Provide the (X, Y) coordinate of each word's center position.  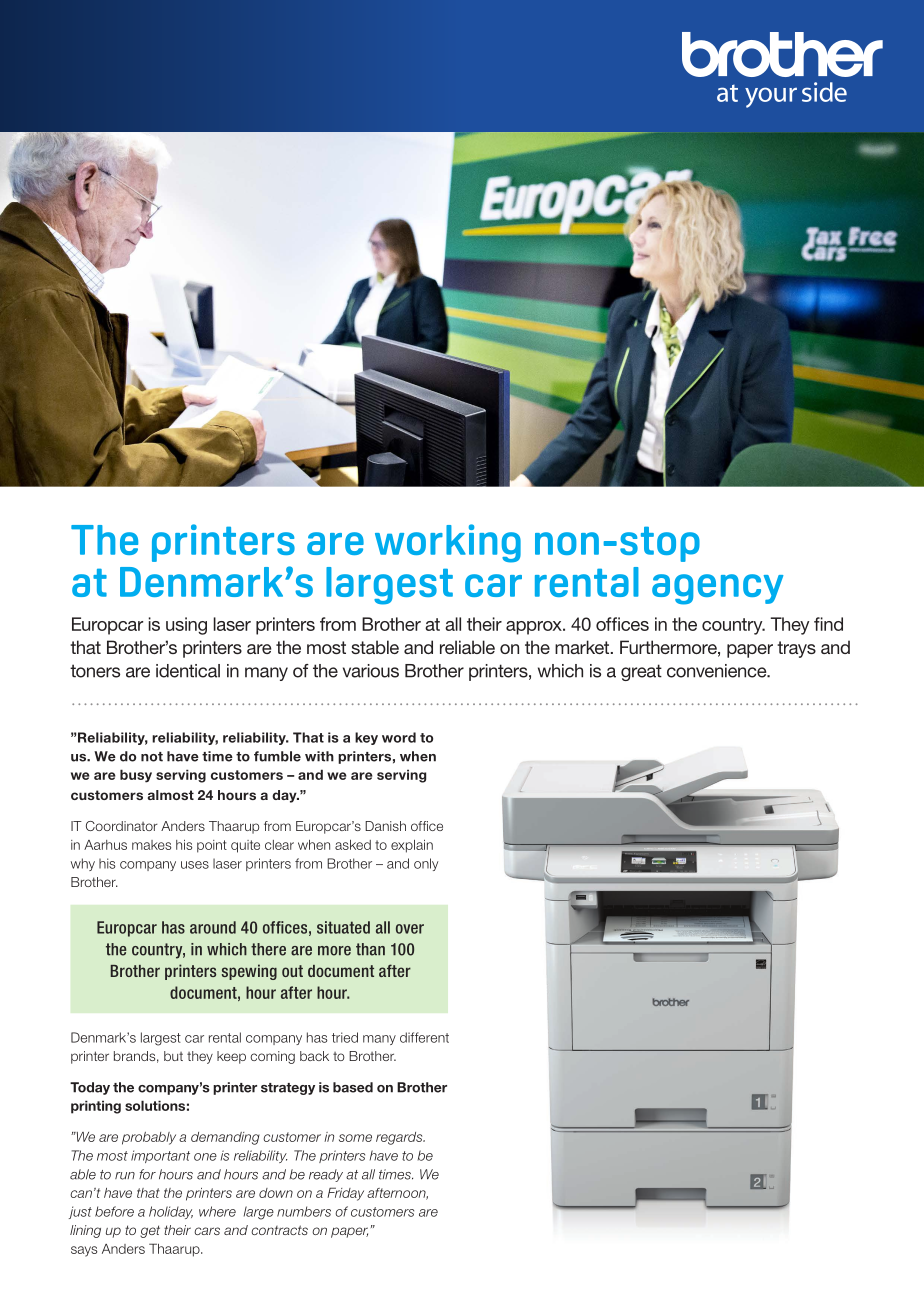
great (641, 672)
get (150, 1231)
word (399, 737)
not (152, 757)
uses (195, 865)
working (448, 543)
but (173, 1056)
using (186, 626)
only (426, 864)
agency (717, 589)
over (410, 929)
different (424, 1037)
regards (400, 1138)
